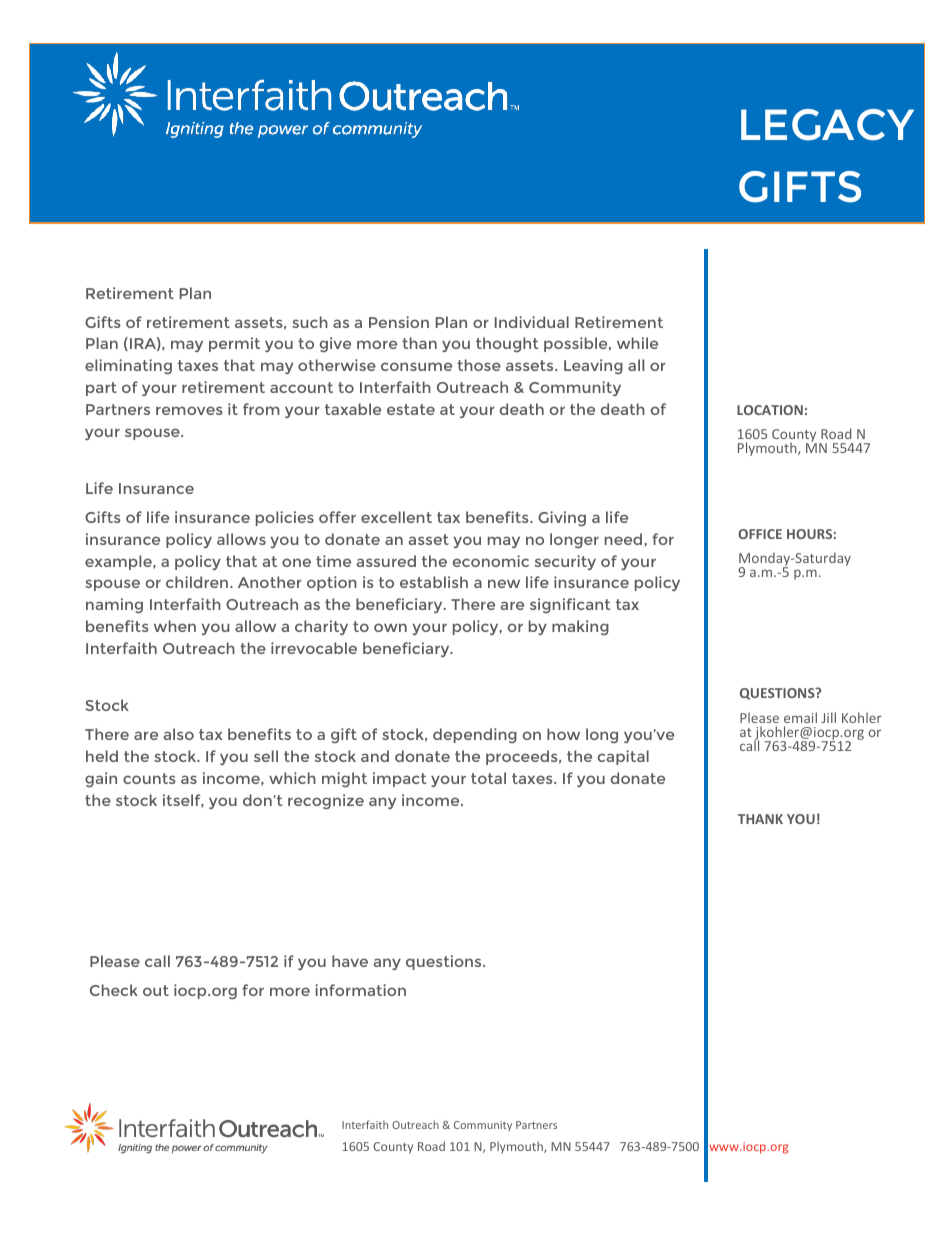  I want to click on email, so click(800, 717).
